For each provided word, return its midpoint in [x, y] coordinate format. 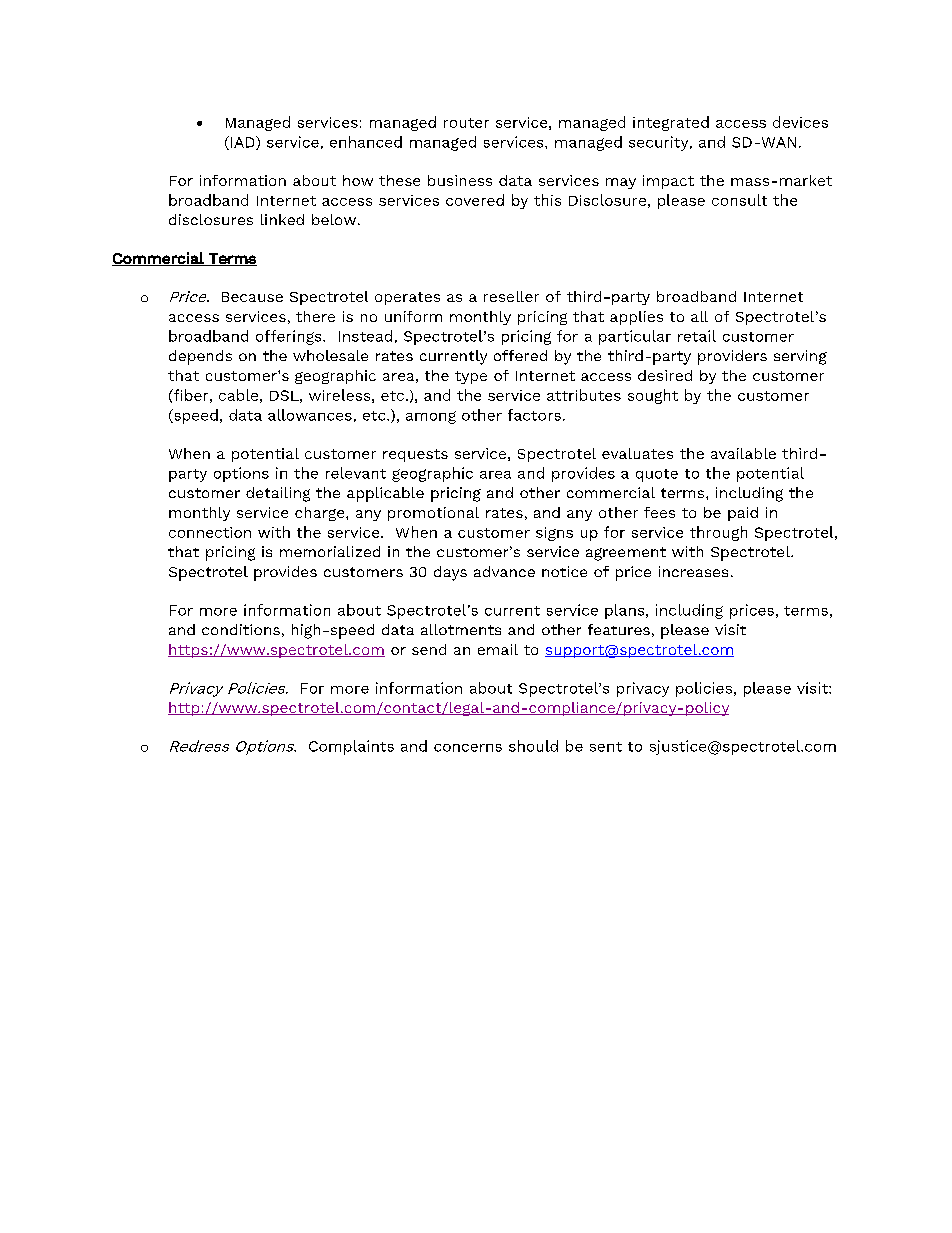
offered [520, 355]
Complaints [351, 747]
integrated [671, 123]
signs [554, 534]
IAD [244, 143]
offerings [290, 337]
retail [697, 336]
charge [321, 514]
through [718, 533]
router [466, 123]
